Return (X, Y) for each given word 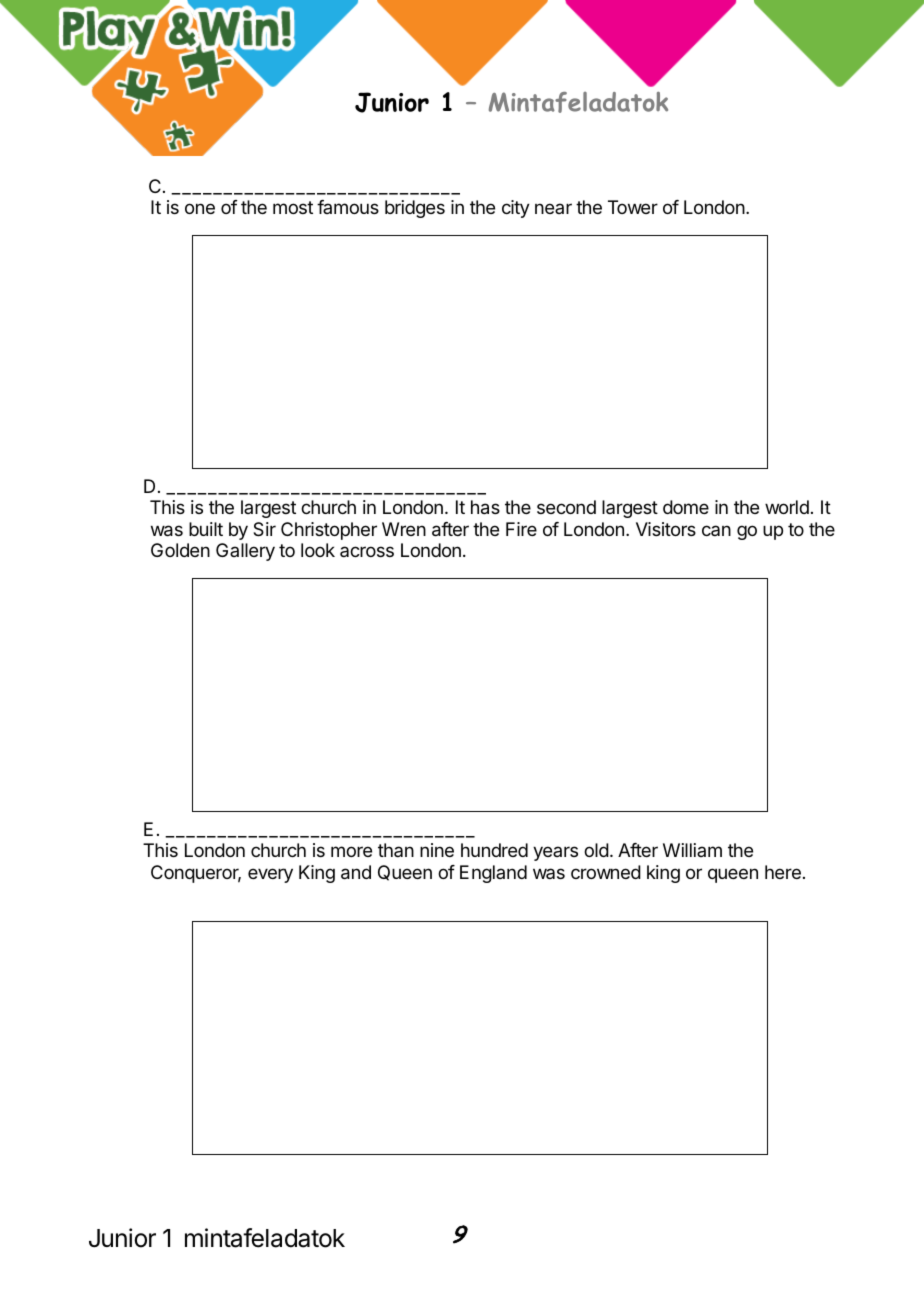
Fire (521, 529)
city (516, 209)
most (293, 207)
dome (686, 507)
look (318, 550)
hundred (494, 850)
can (716, 530)
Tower (633, 207)
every (270, 875)
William (692, 850)
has (485, 507)
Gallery (245, 552)
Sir (264, 529)
